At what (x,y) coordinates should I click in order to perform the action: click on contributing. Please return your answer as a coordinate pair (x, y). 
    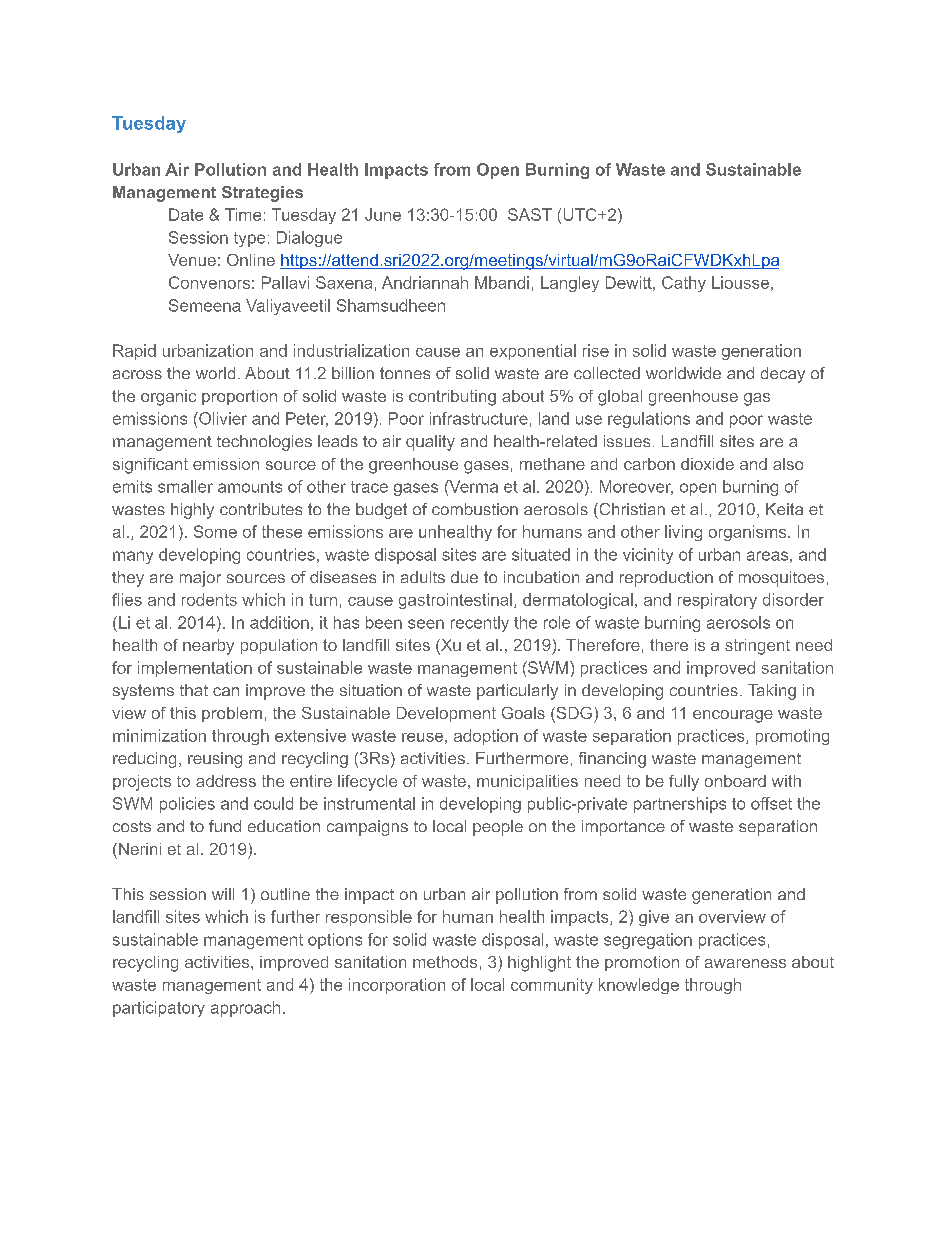
    Looking at the image, I should click on (452, 398).
